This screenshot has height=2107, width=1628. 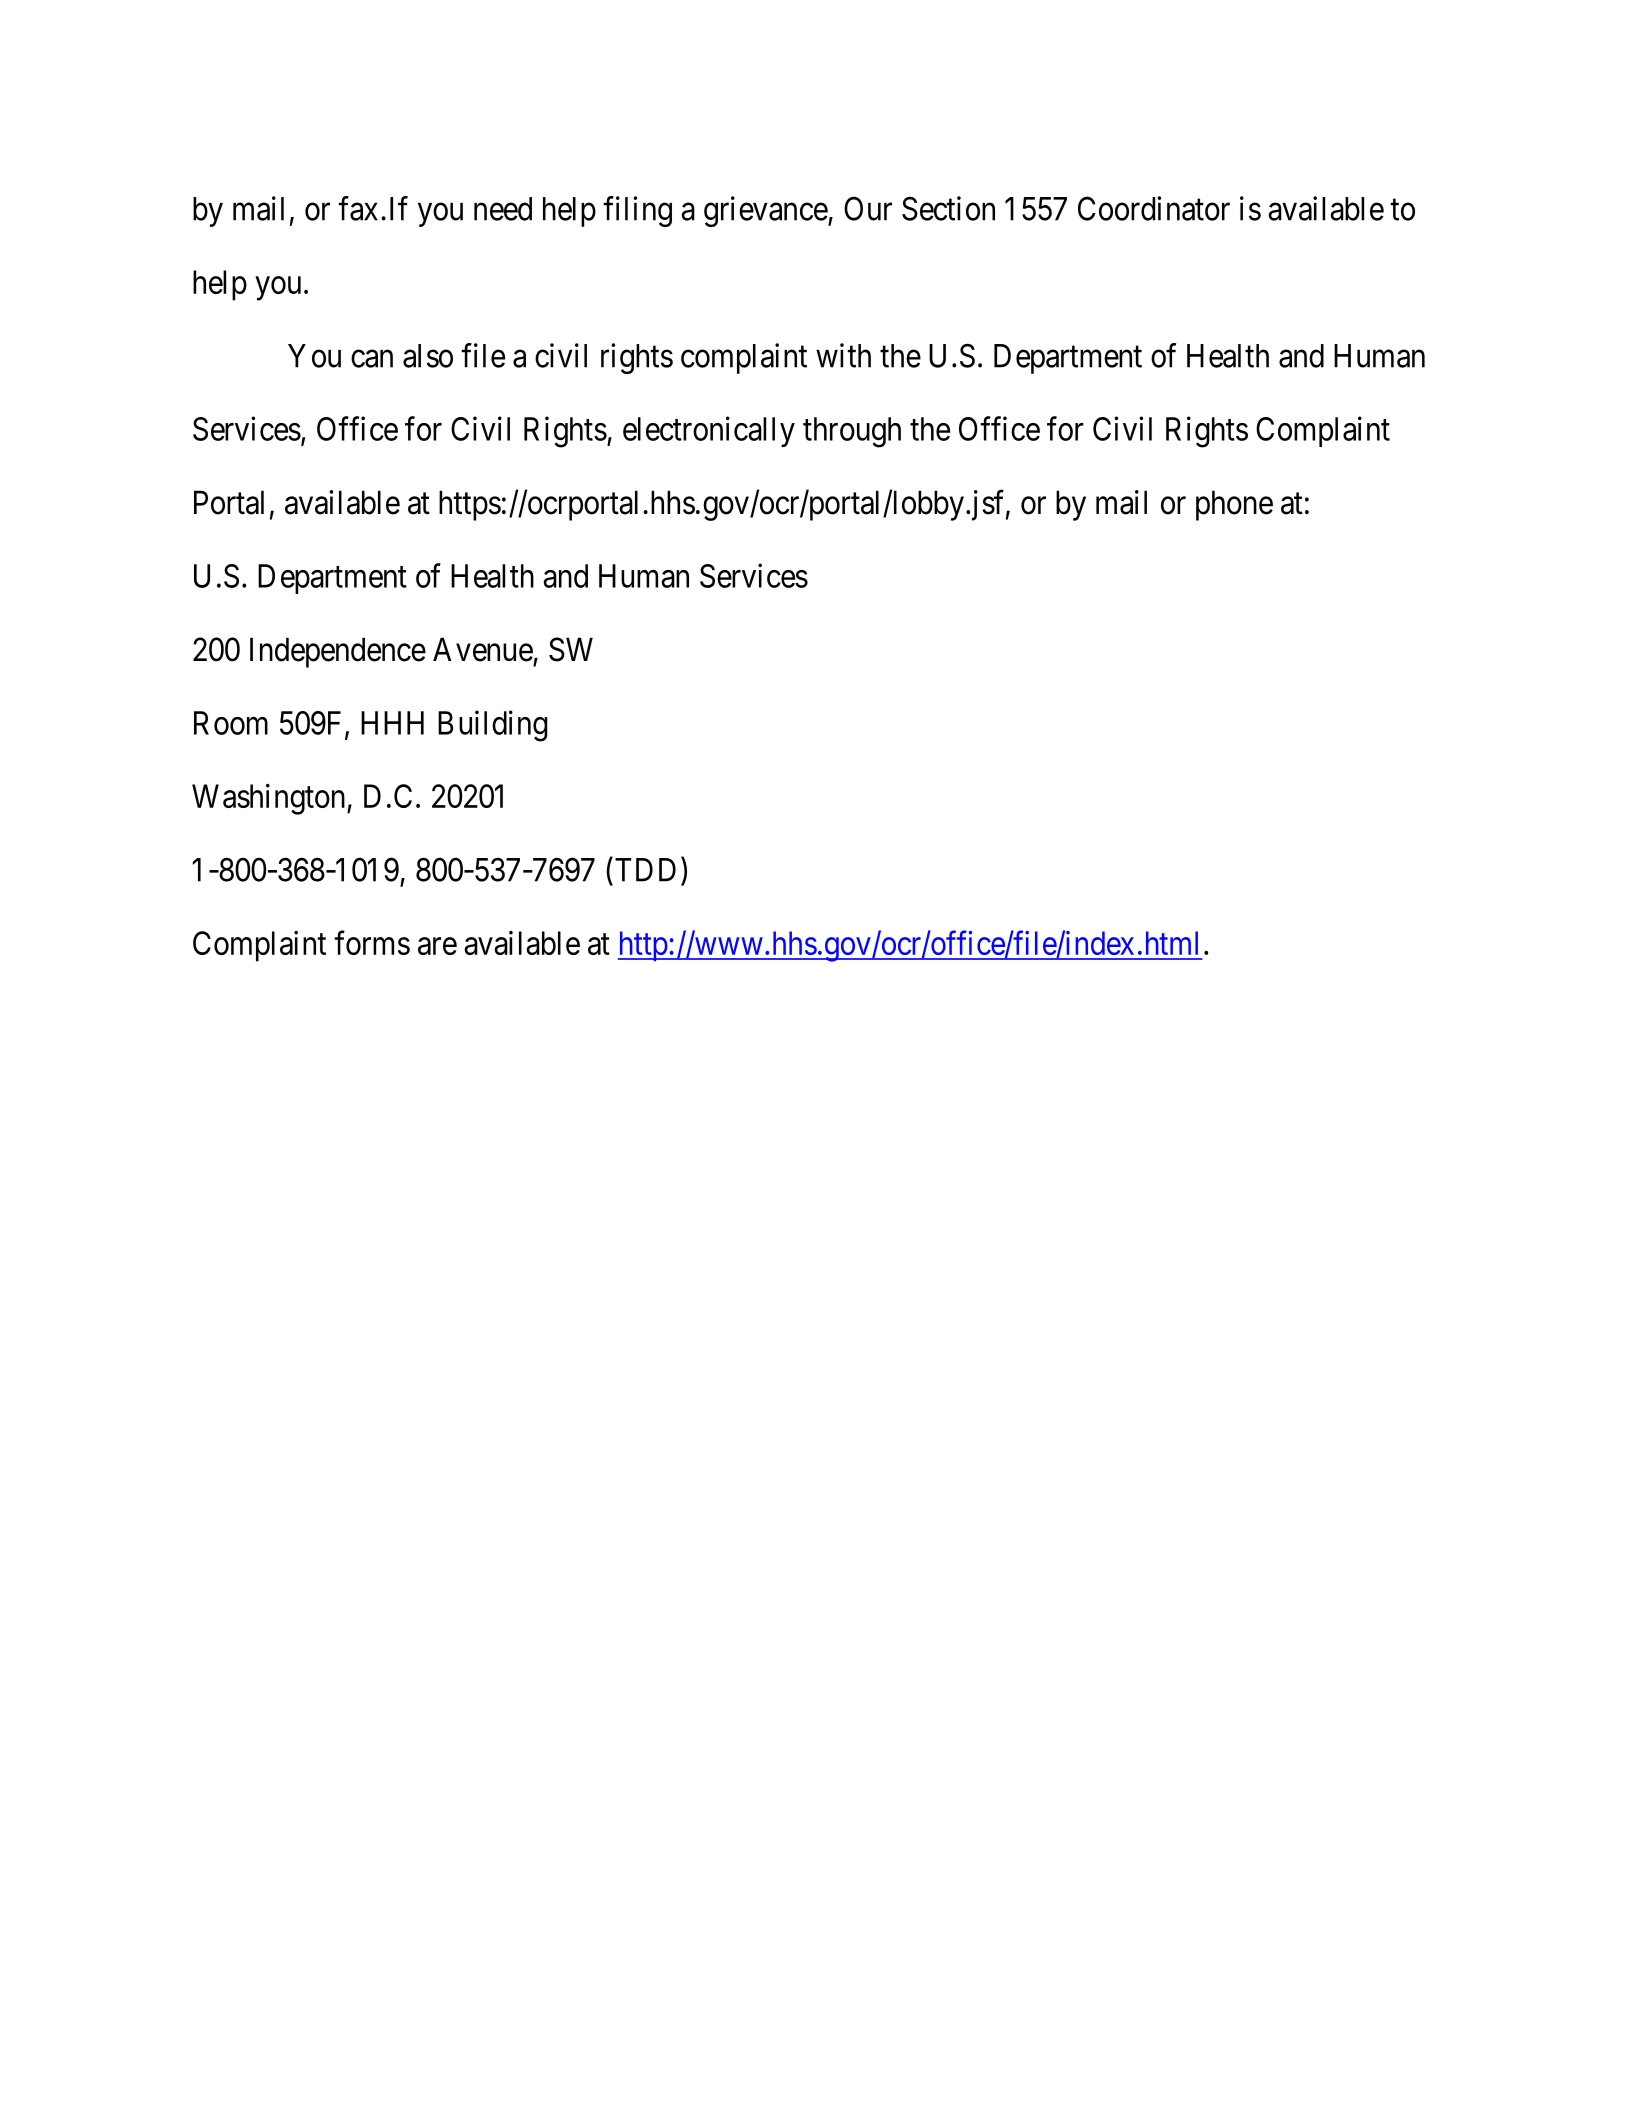 What do you see at coordinates (483, 649) in the screenshot?
I see `Avenue` at bounding box center [483, 649].
